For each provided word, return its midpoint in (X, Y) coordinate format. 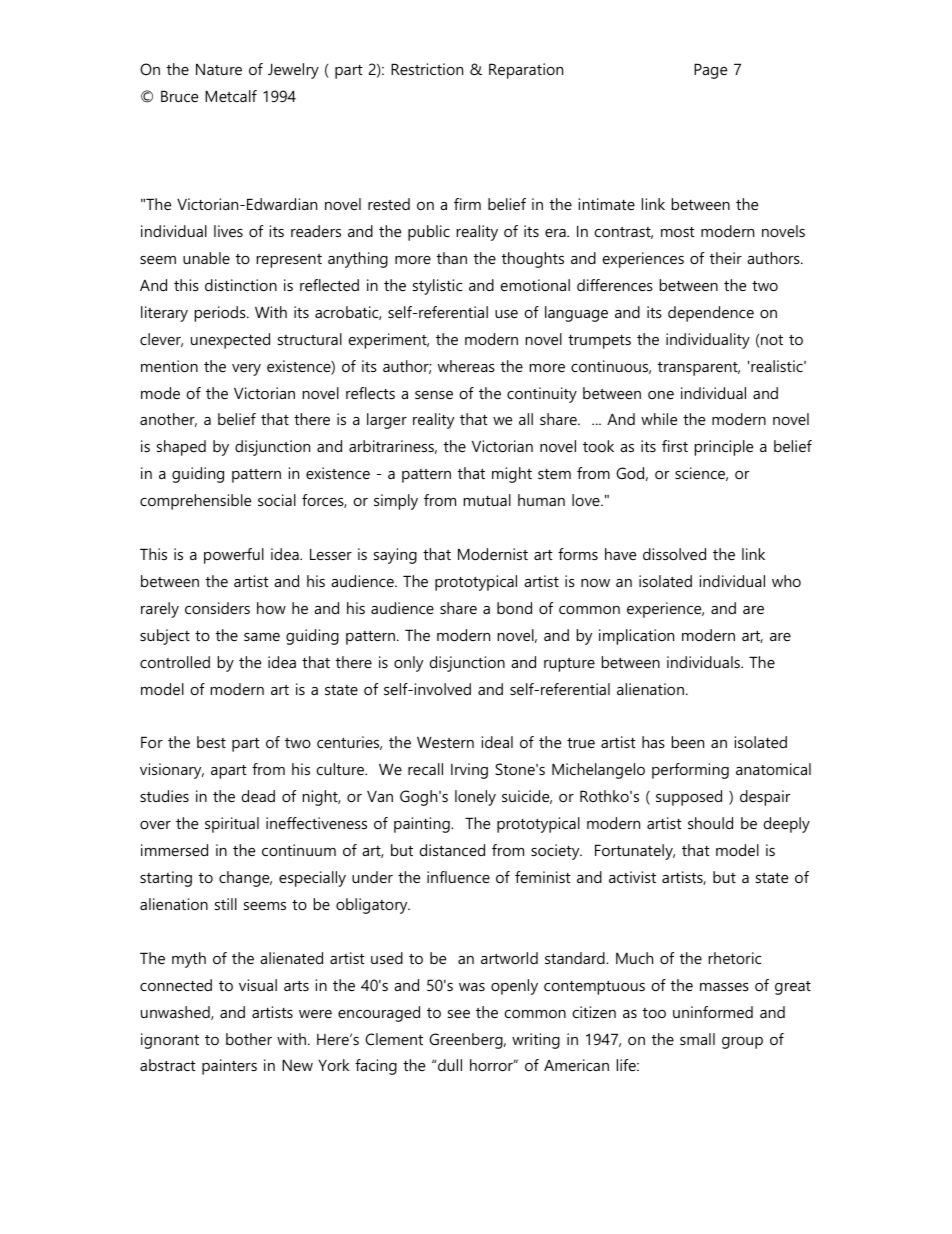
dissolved (674, 554)
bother (249, 1039)
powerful (234, 556)
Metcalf (231, 96)
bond (514, 608)
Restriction (427, 69)
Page (710, 71)
